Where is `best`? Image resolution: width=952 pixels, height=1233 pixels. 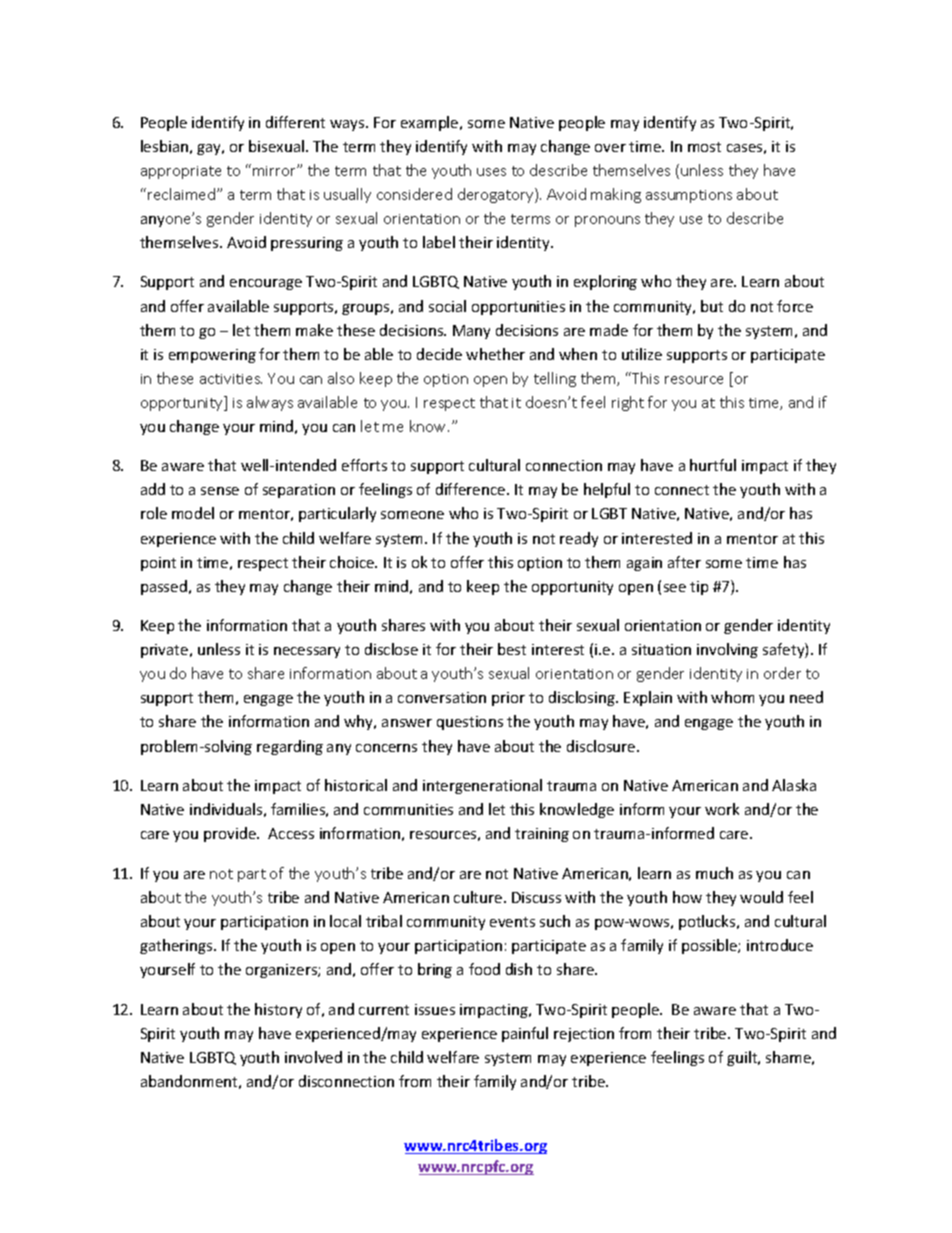 best is located at coordinates (512, 649).
